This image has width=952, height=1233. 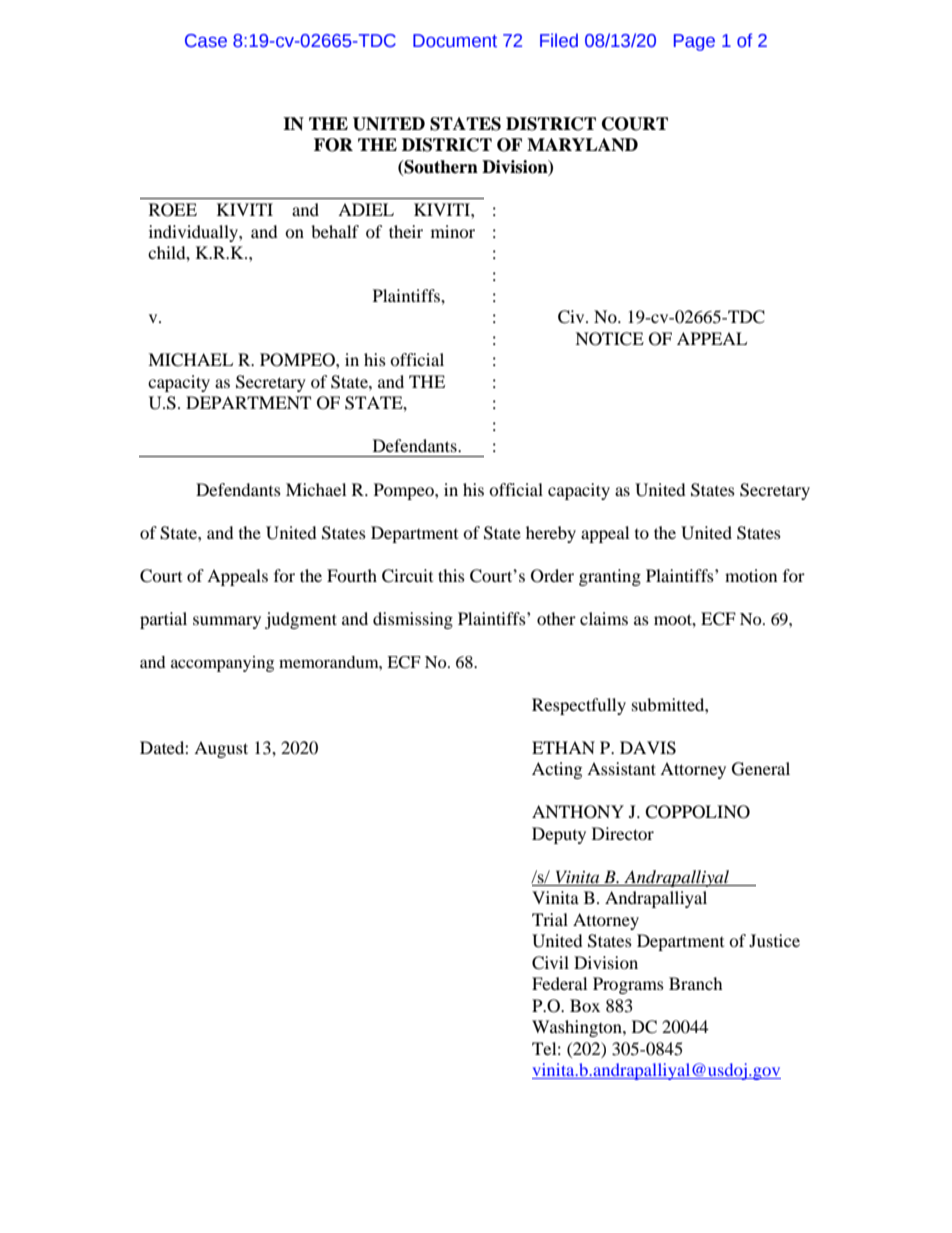 What do you see at coordinates (227, 622) in the image?
I see `summary` at bounding box center [227, 622].
